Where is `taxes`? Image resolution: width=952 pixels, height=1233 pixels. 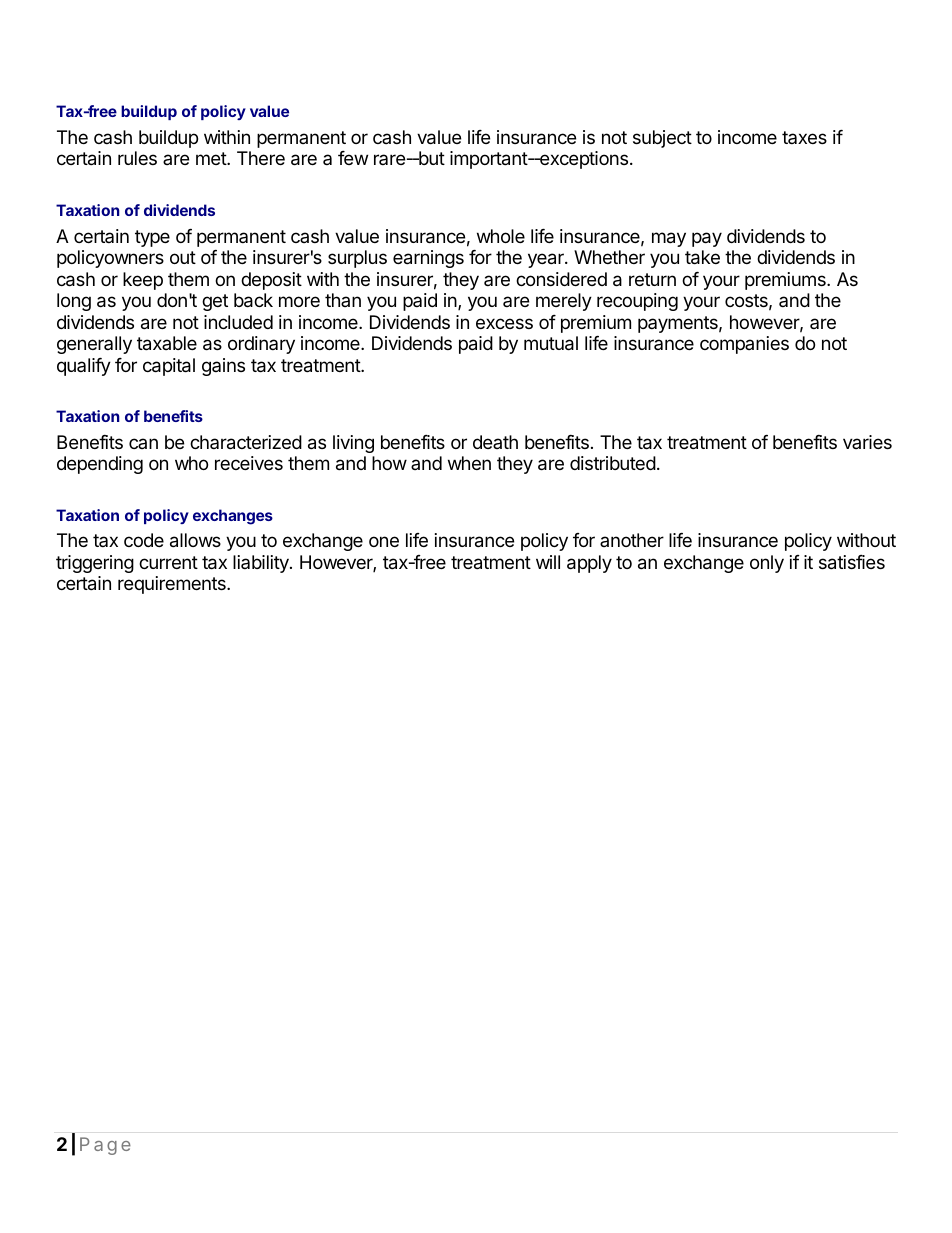 taxes is located at coordinates (804, 137).
